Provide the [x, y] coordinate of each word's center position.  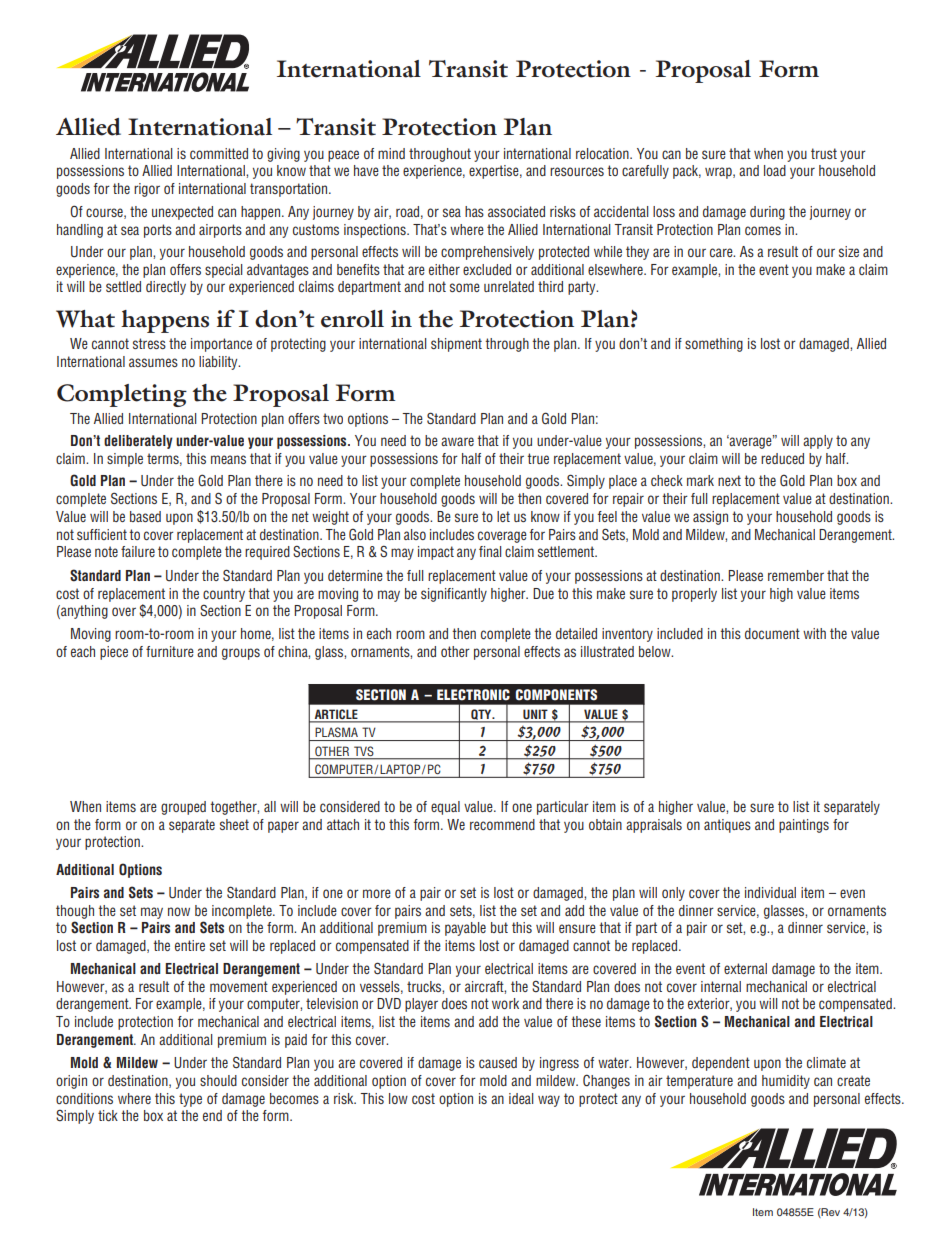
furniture [170, 651]
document [772, 633]
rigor [147, 190]
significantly [454, 595]
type [190, 1100]
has [474, 211]
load [775, 170]
